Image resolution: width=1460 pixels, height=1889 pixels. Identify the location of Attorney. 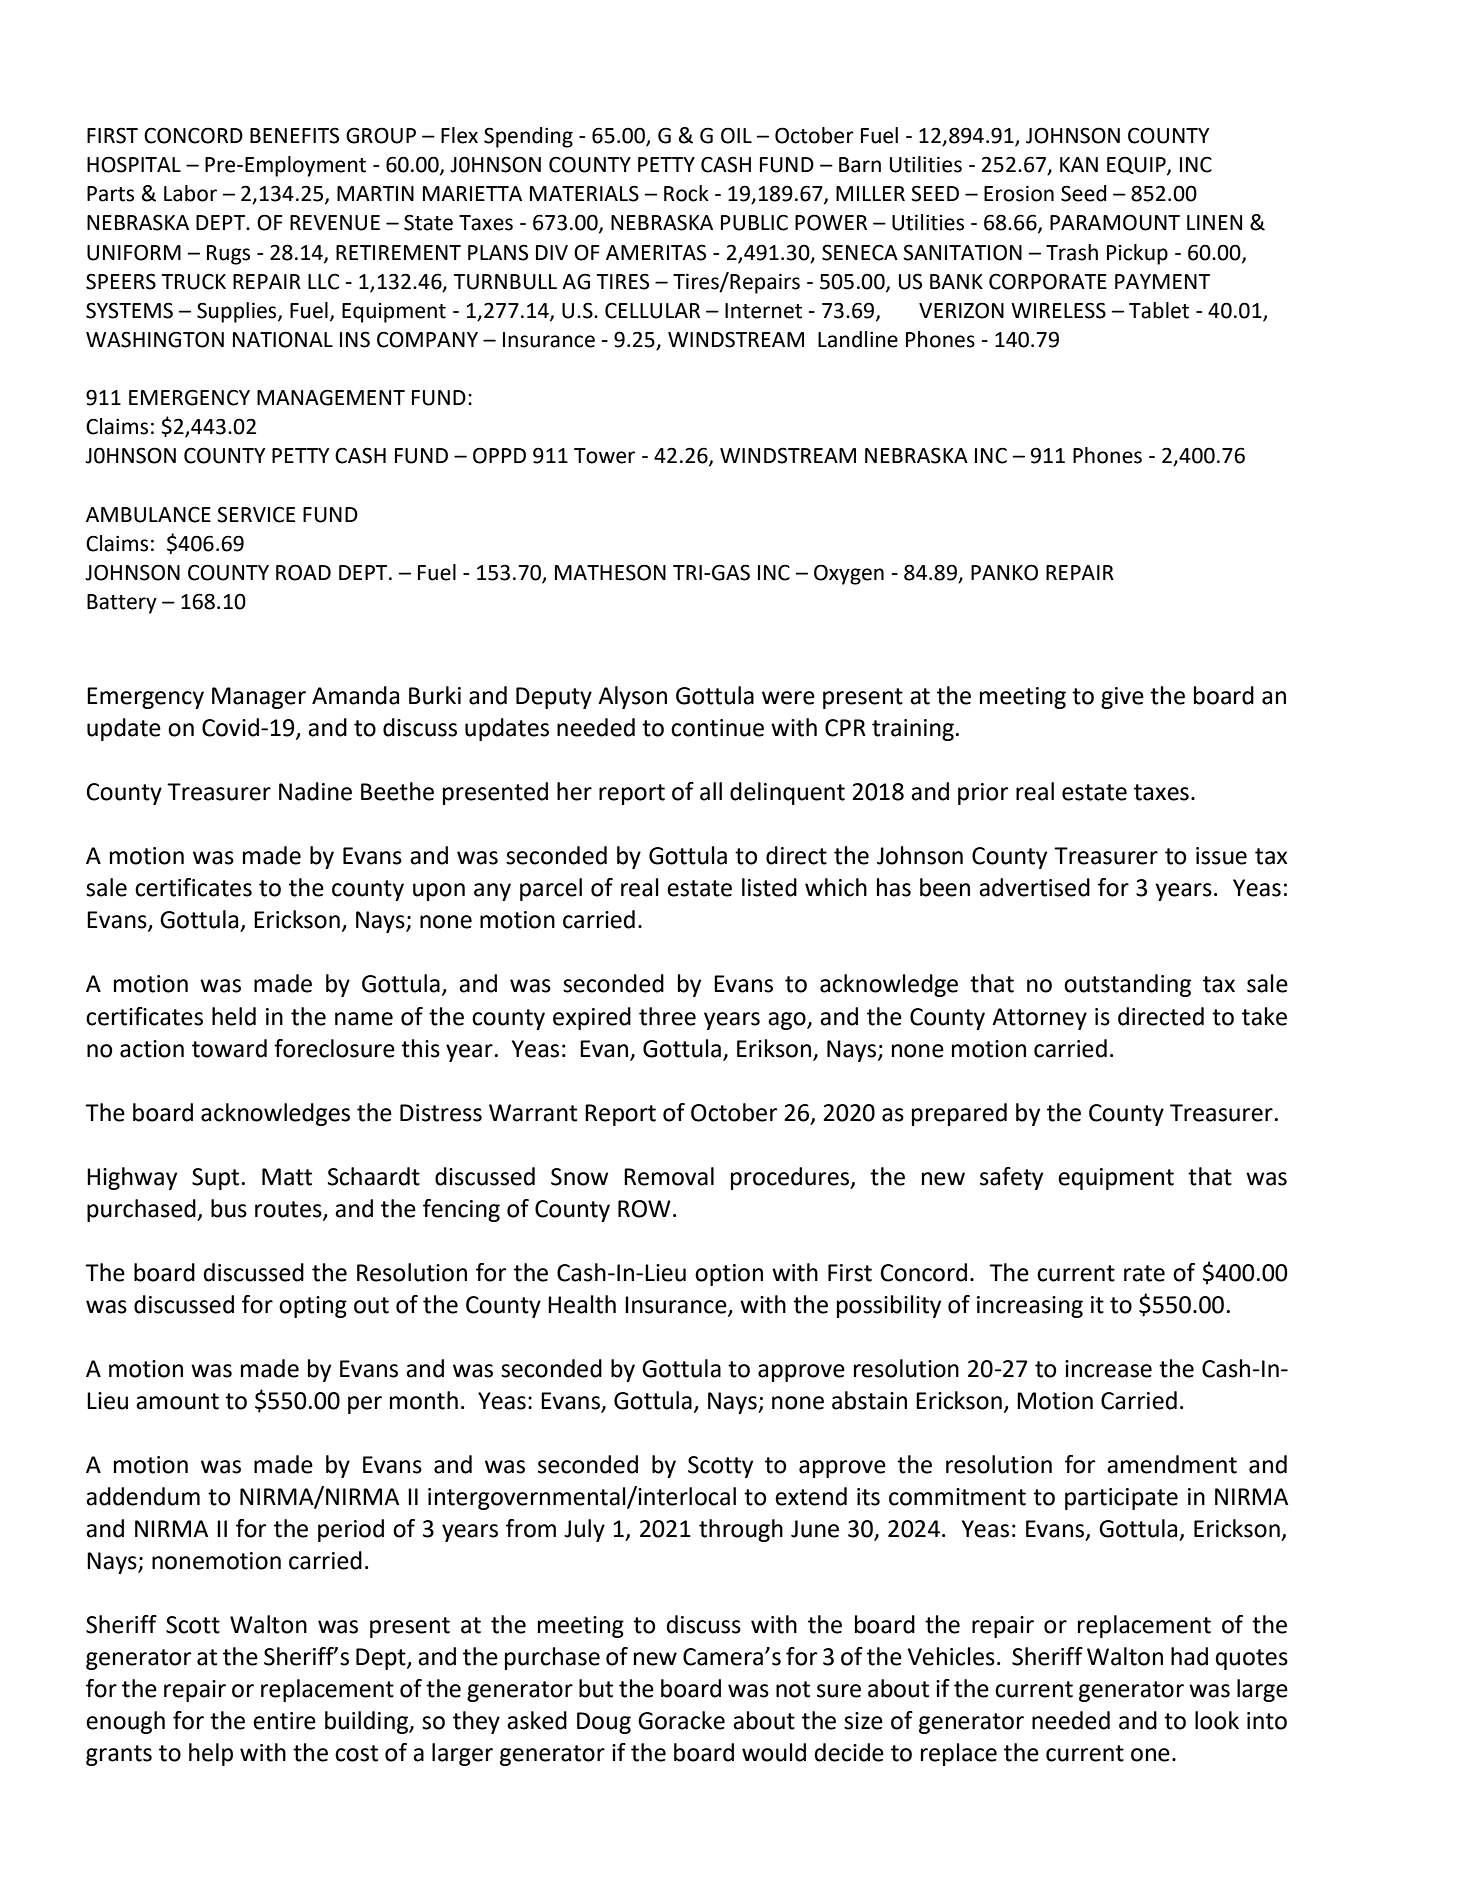
(1039, 1019).
